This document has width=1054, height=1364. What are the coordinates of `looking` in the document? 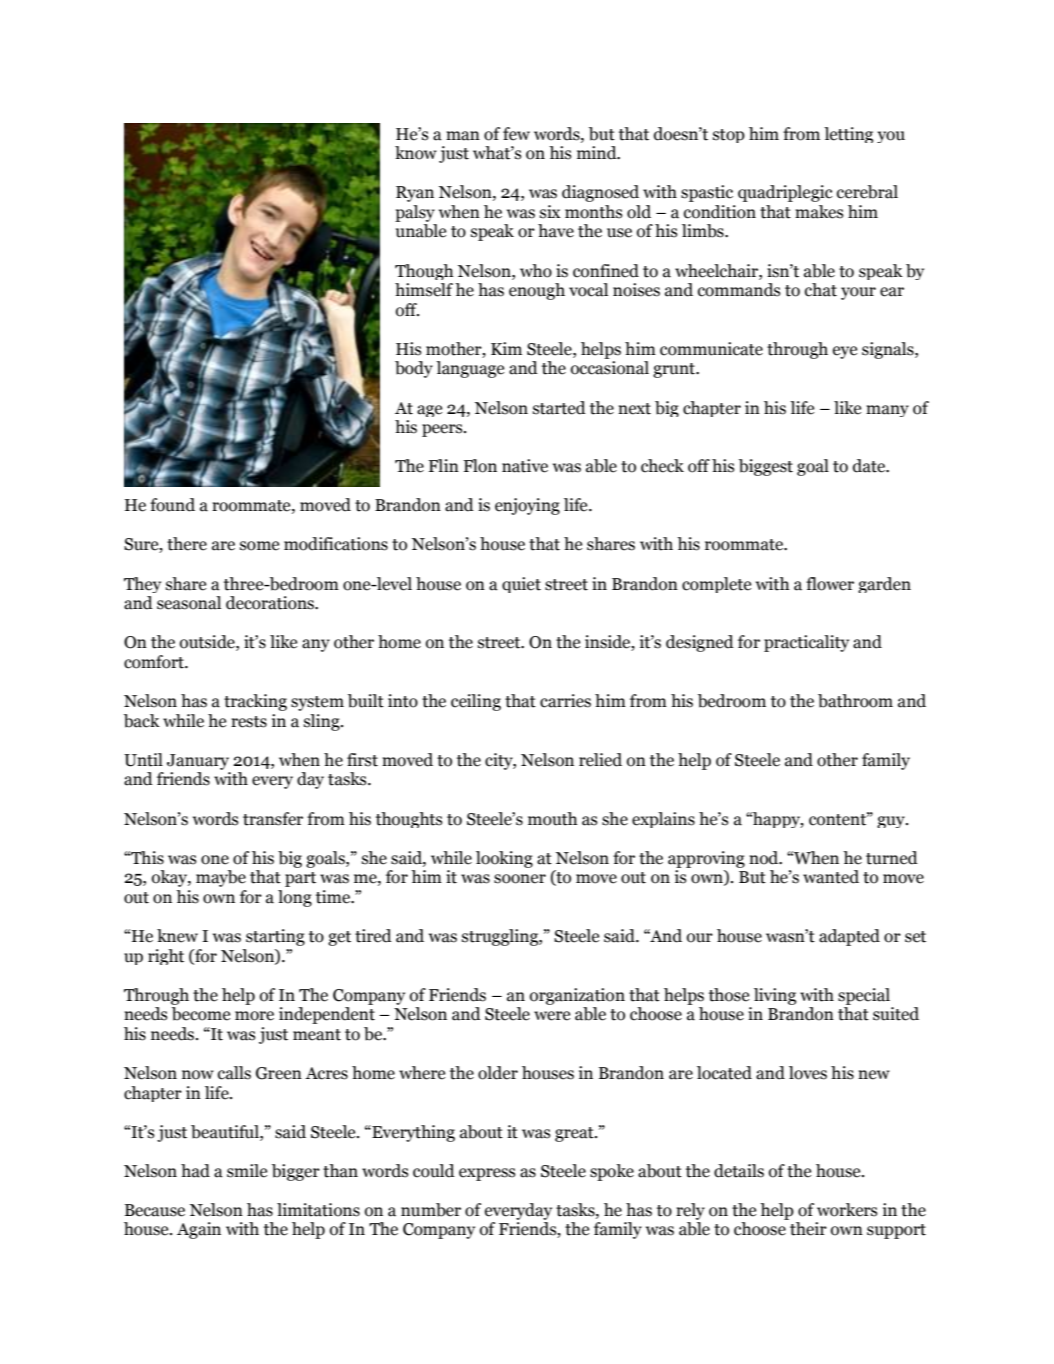 It's located at (504, 859).
